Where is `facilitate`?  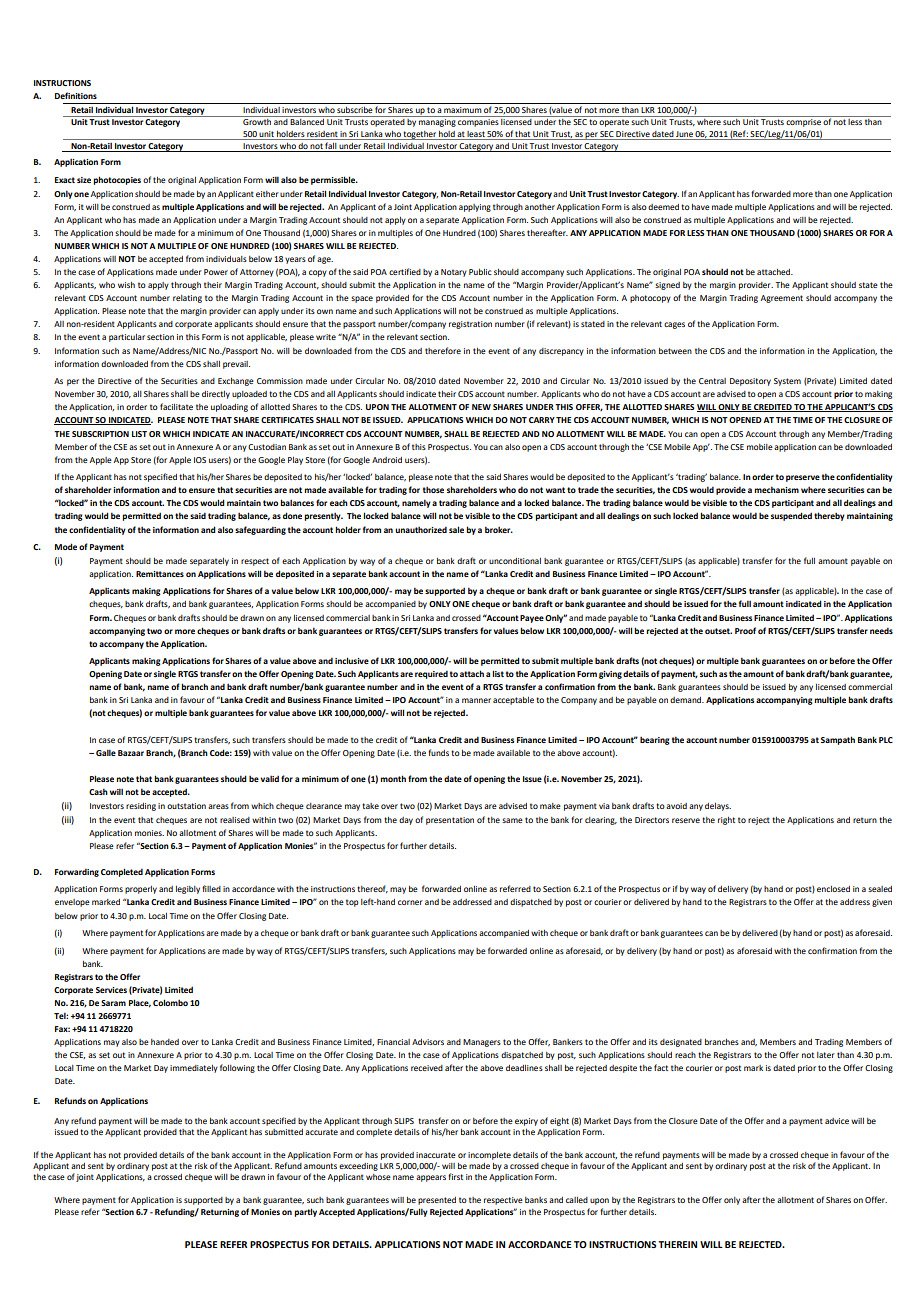 facilitate is located at coordinates (176, 406).
